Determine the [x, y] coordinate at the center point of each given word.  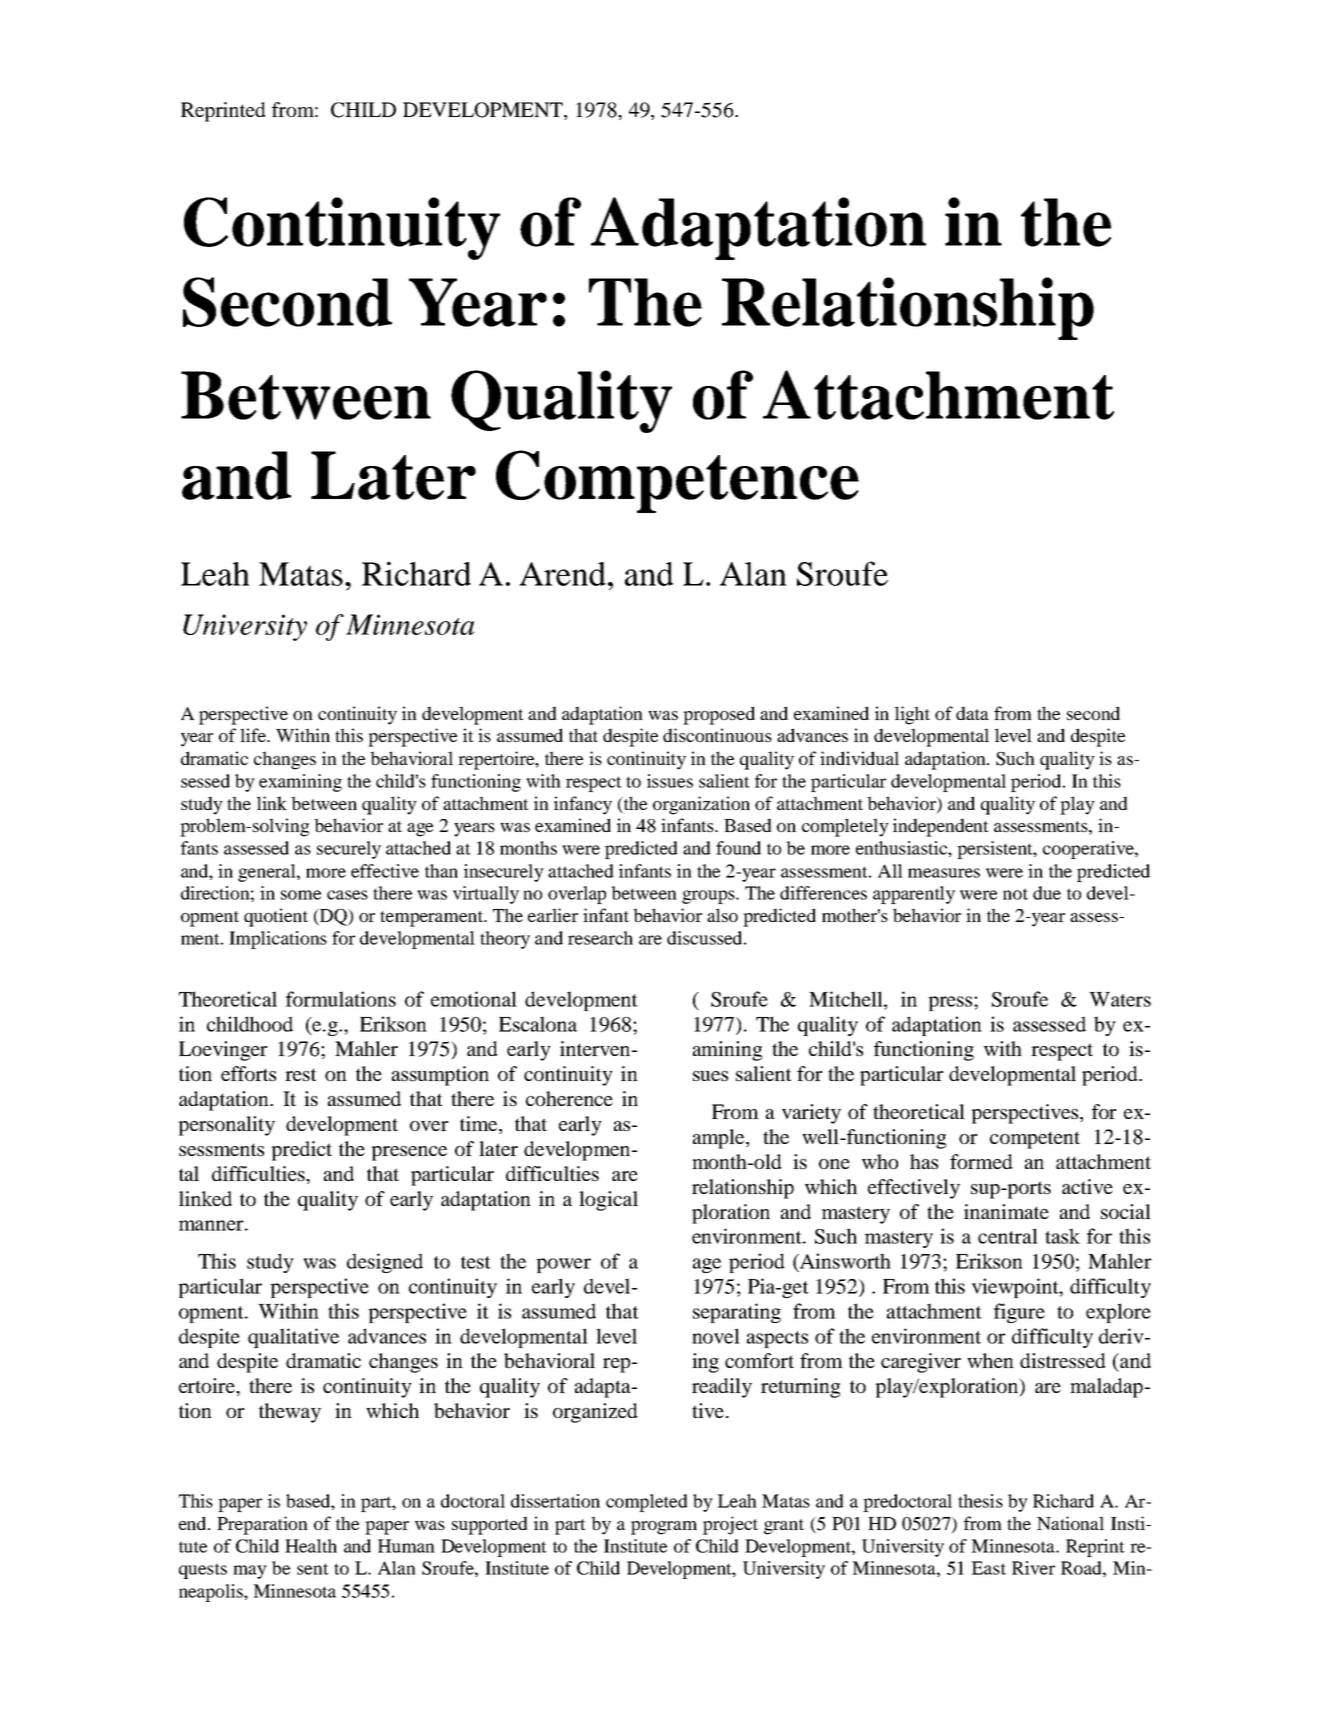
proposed [719, 715]
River [1033, 1568]
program [664, 1528]
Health [311, 1546]
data [972, 713]
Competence [677, 481]
